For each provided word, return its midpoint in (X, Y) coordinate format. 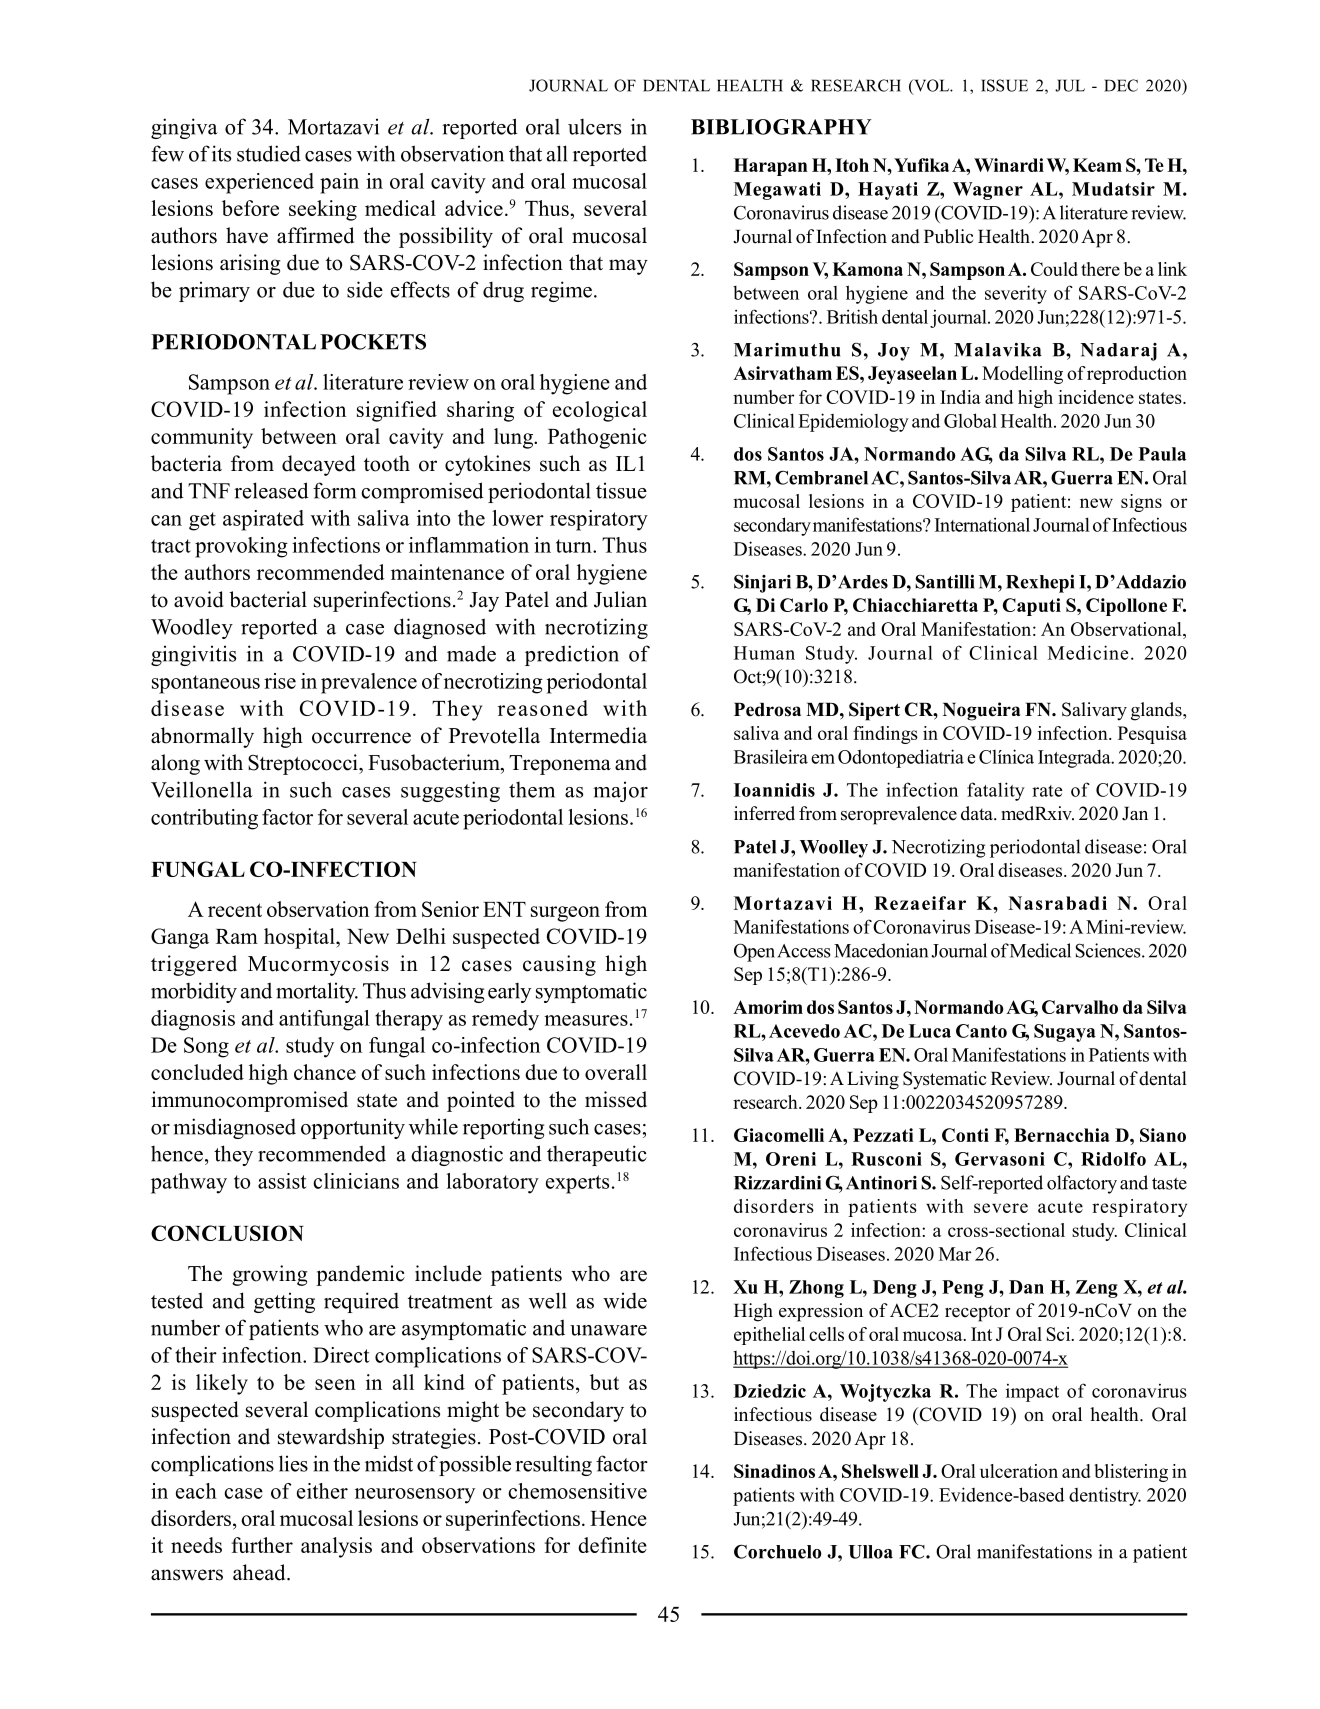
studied (269, 153)
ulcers (594, 127)
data (978, 813)
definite (612, 1545)
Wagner (988, 191)
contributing (204, 819)
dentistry (1105, 1496)
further (262, 1545)
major (620, 791)
